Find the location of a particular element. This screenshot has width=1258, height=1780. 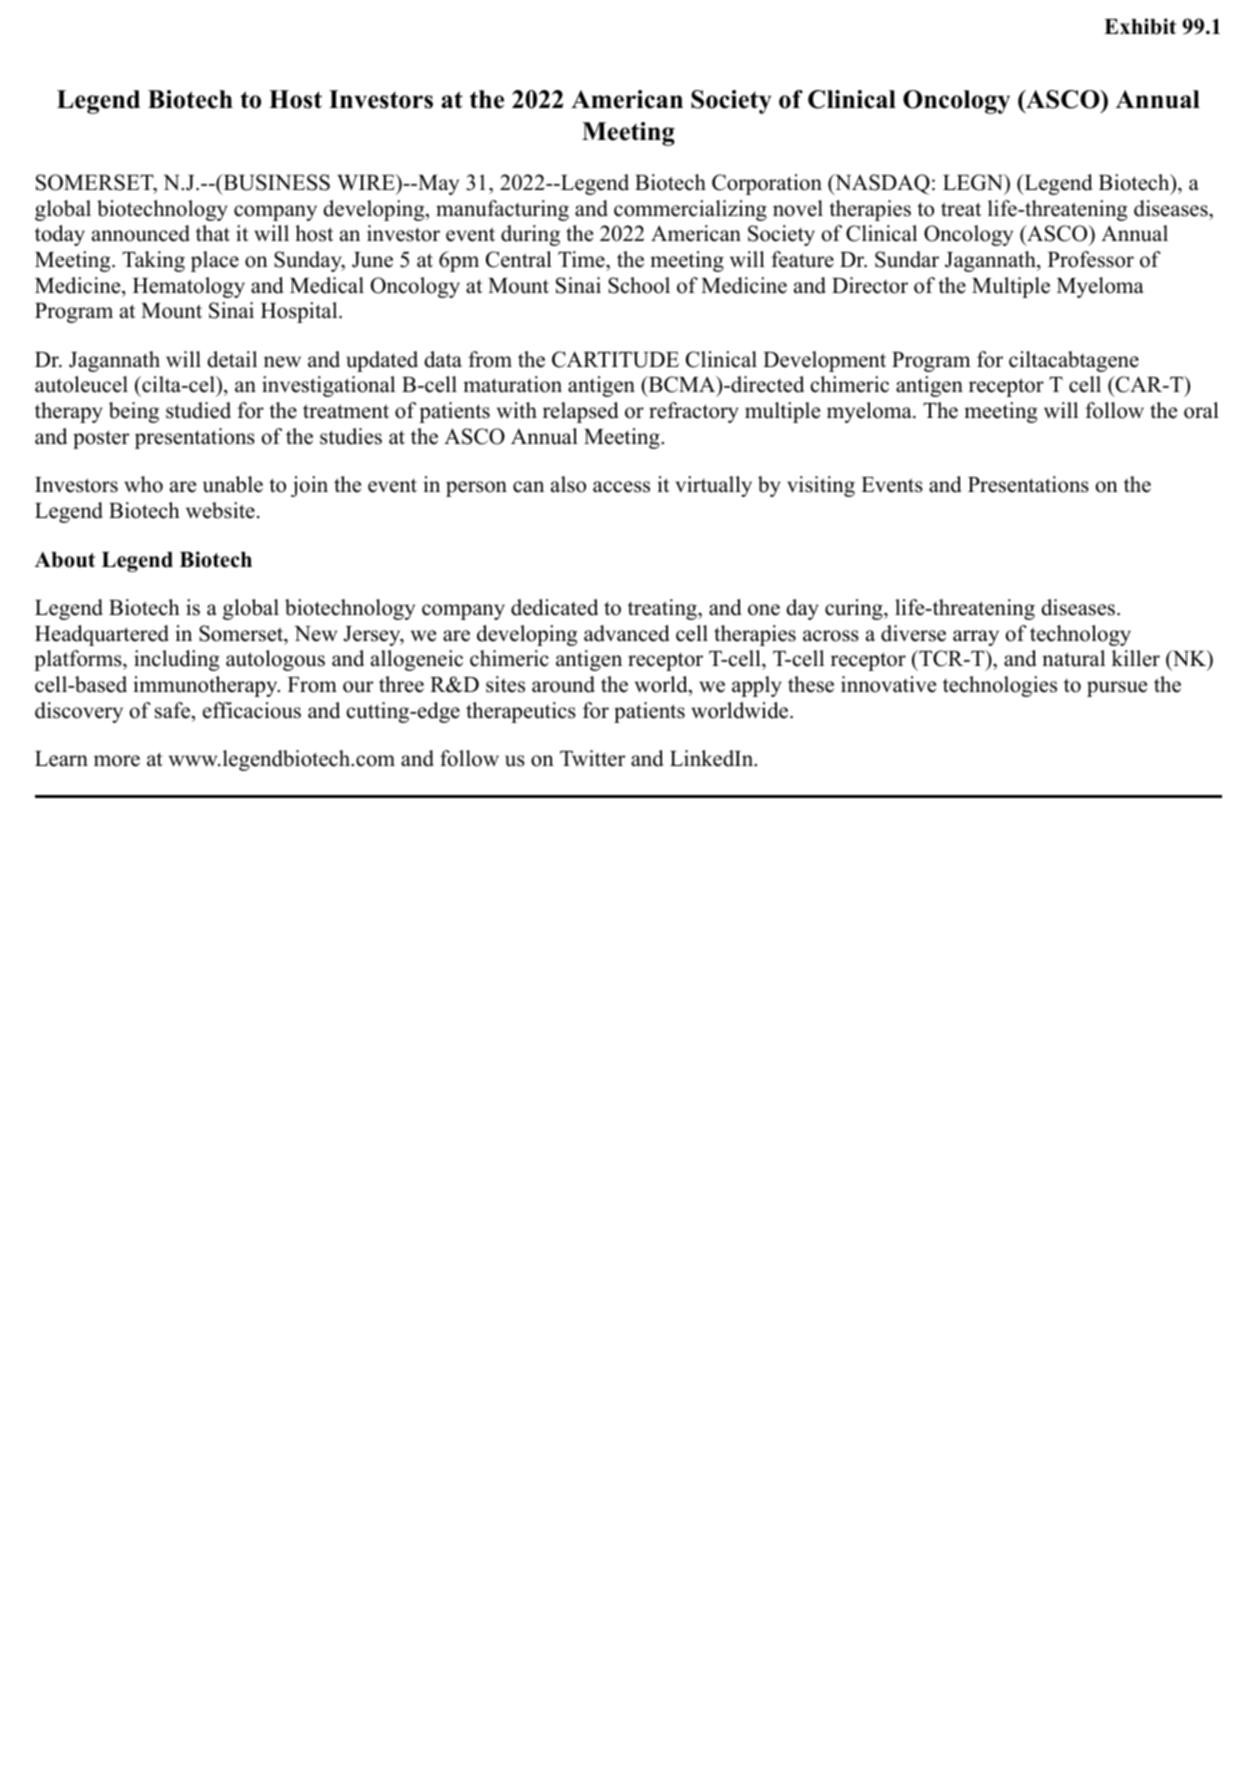

that is located at coordinates (213, 233).
